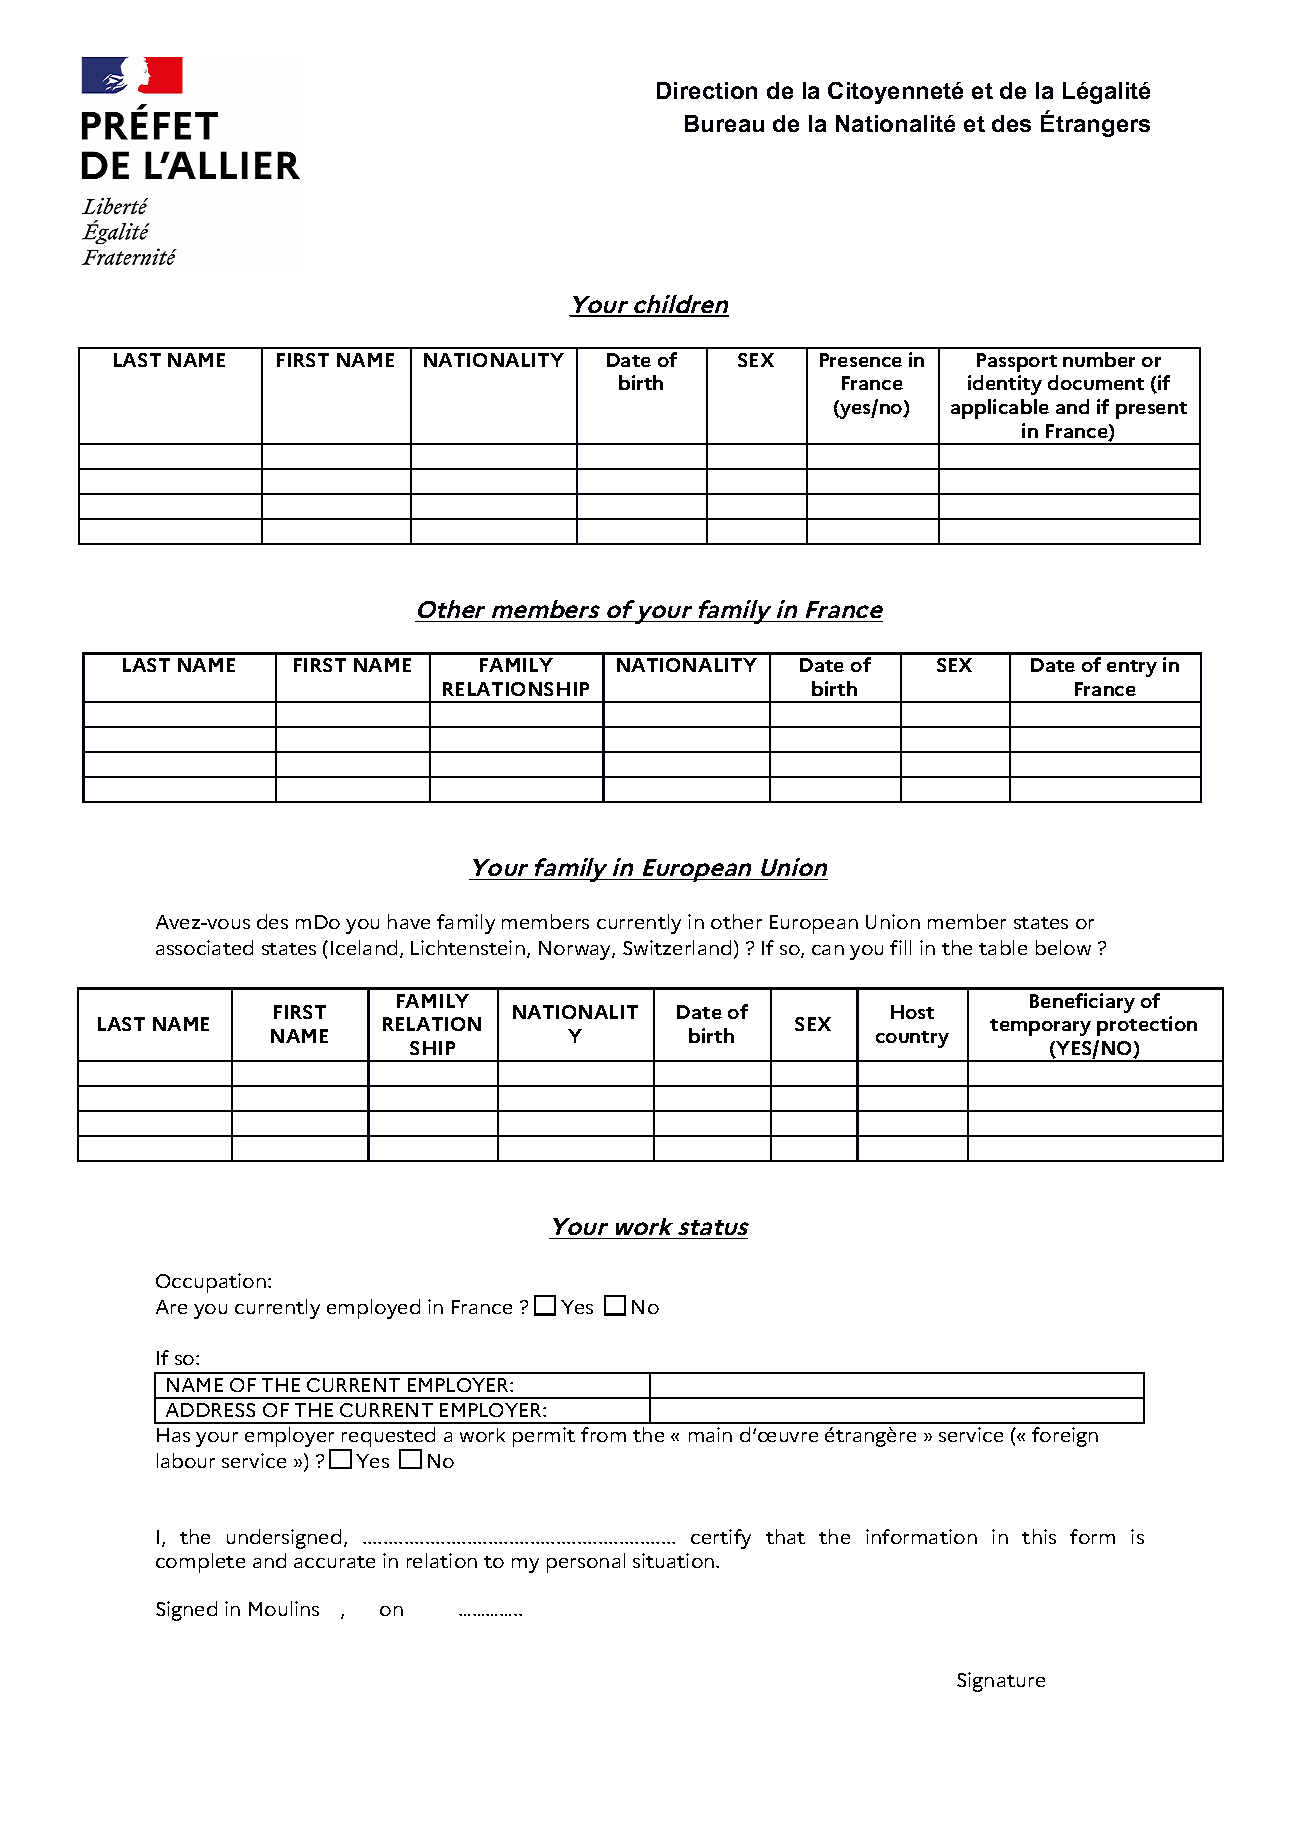  Describe the element at coordinates (364, 947) in the document. I see `Iceland` at that location.
